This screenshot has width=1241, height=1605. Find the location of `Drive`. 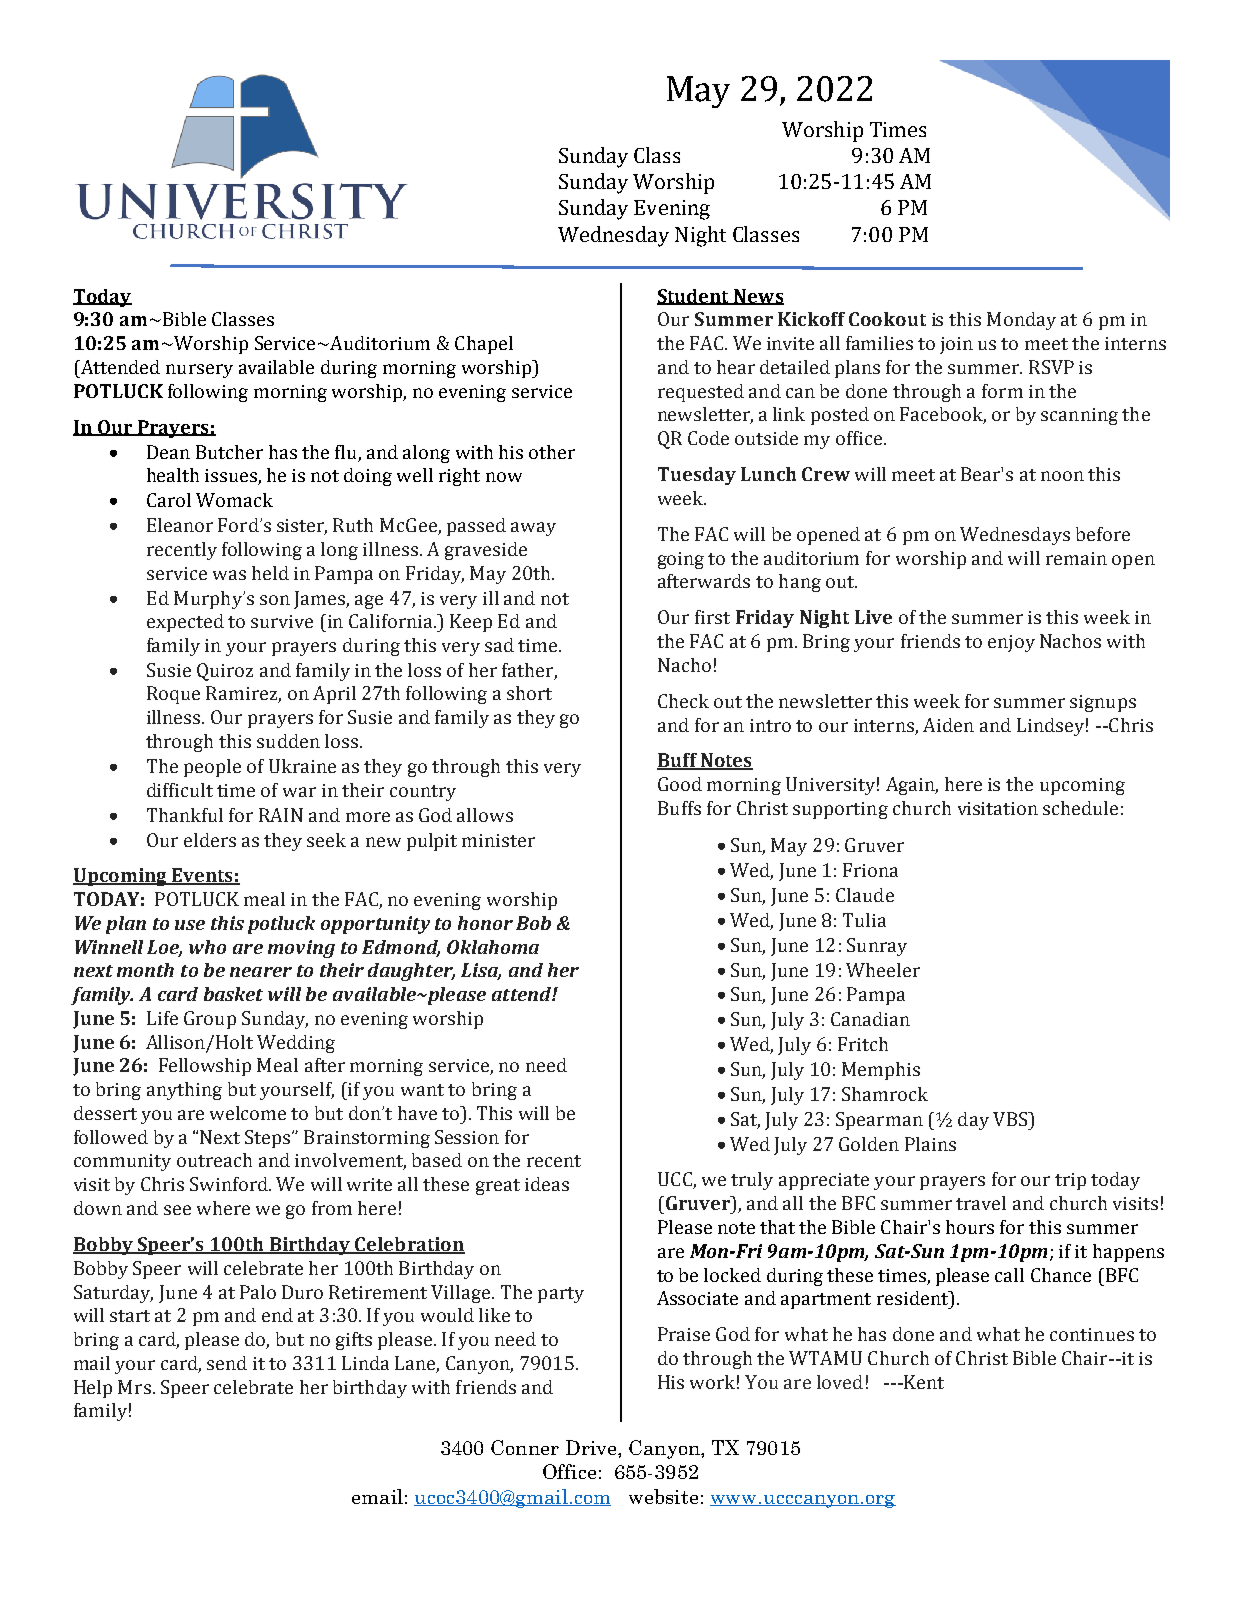

Drive is located at coordinates (592, 1447).
